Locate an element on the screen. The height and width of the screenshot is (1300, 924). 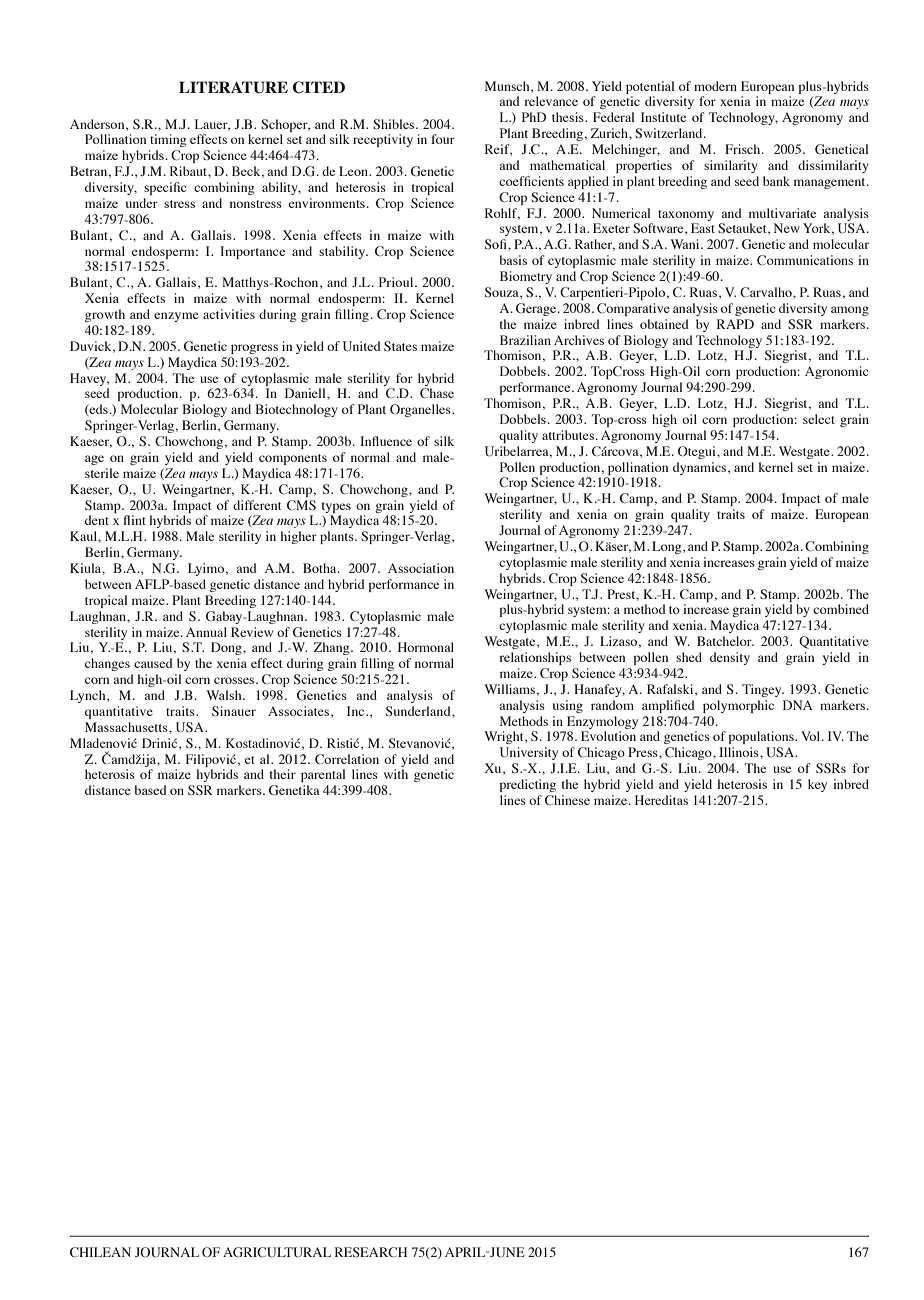
LITERATURE is located at coordinates (233, 87).
